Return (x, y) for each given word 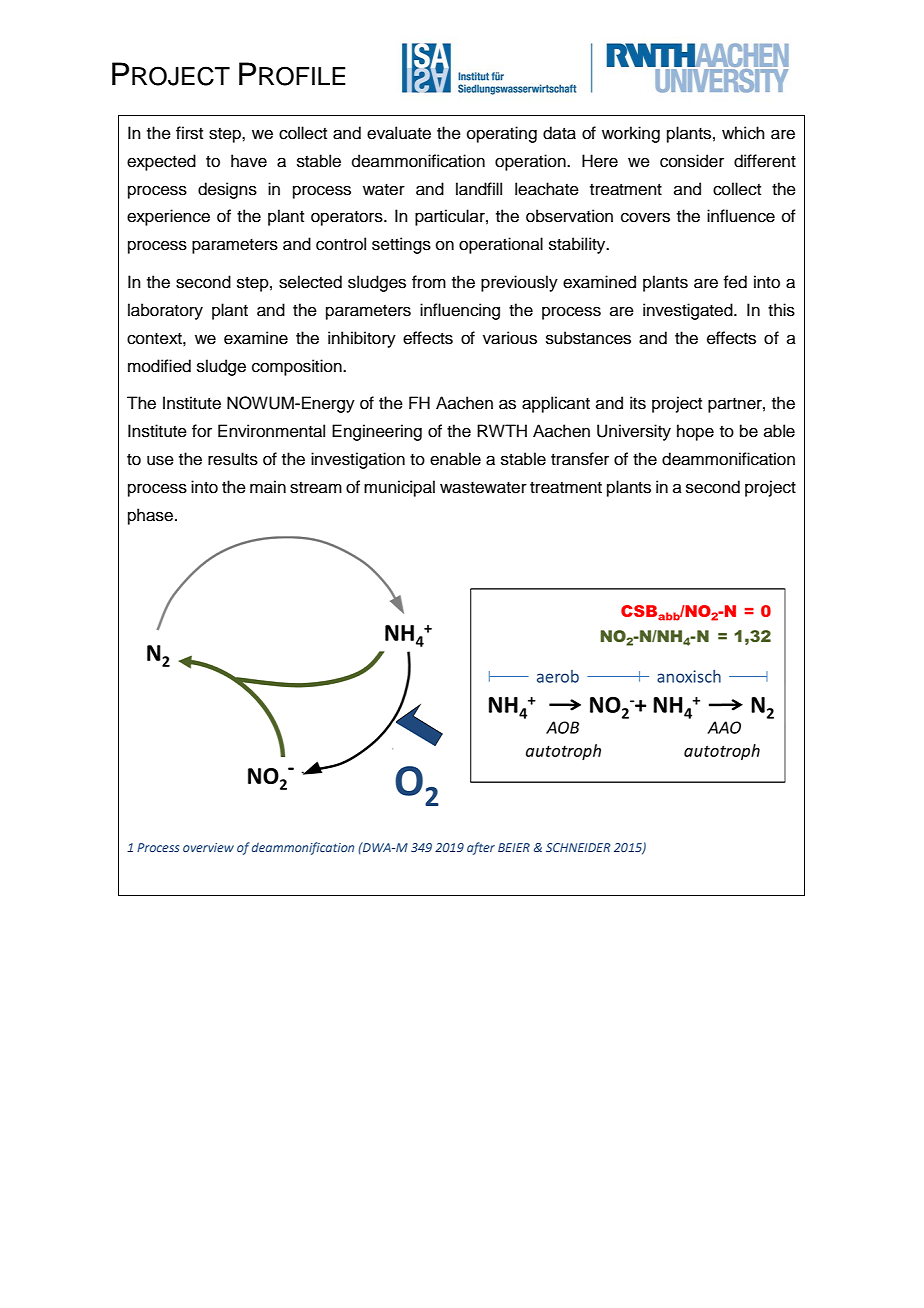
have (249, 161)
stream (316, 488)
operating (502, 134)
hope (695, 432)
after (481, 848)
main (268, 487)
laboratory (165, 311)
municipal (399, 488)
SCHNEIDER (578, 847)
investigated (689, 311)
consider (692, 161)
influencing (460, 311)
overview (208, 847)
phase (152, 516)
